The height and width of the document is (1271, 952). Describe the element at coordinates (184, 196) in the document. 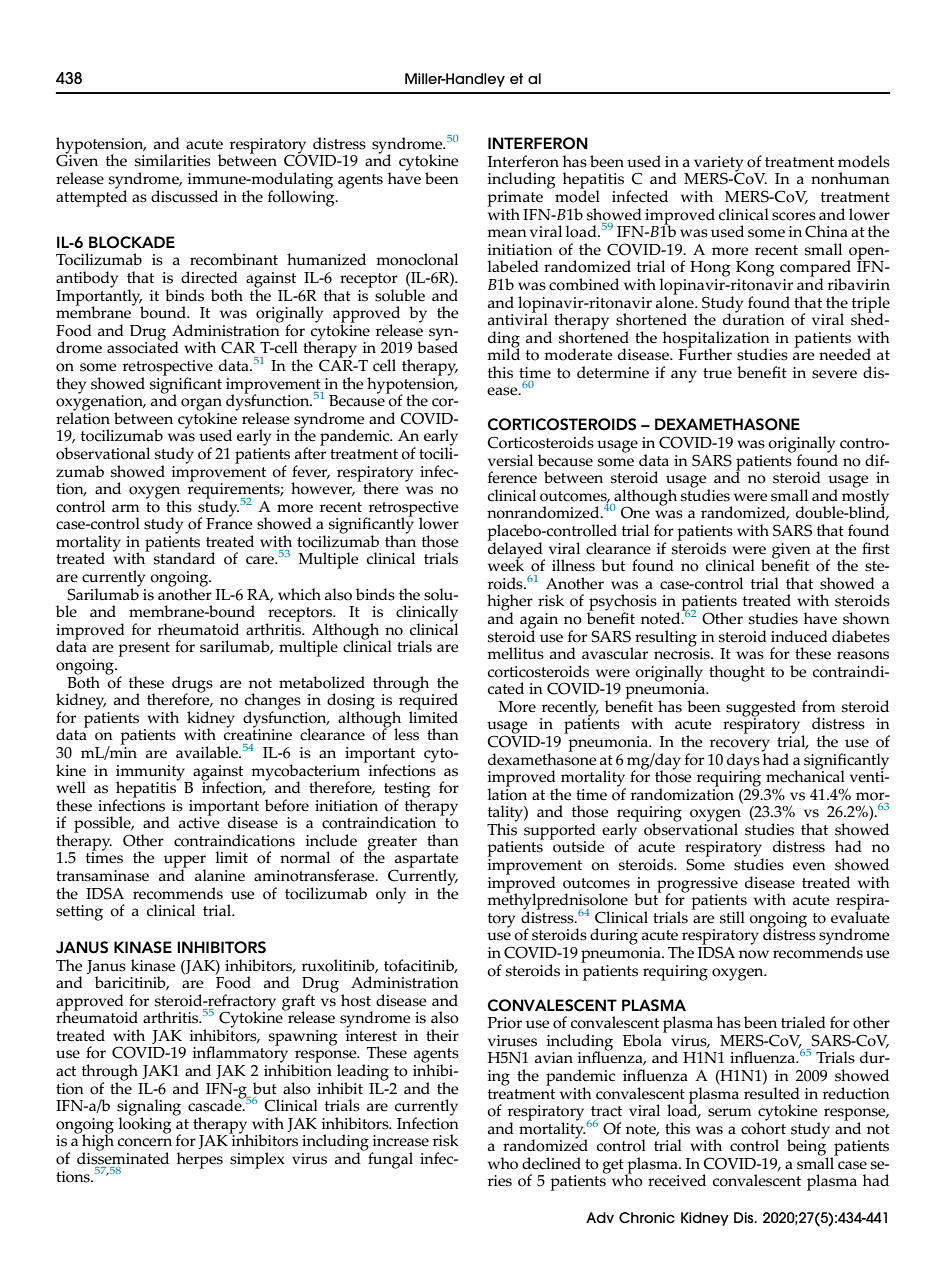

I see `discussed` at that location.
